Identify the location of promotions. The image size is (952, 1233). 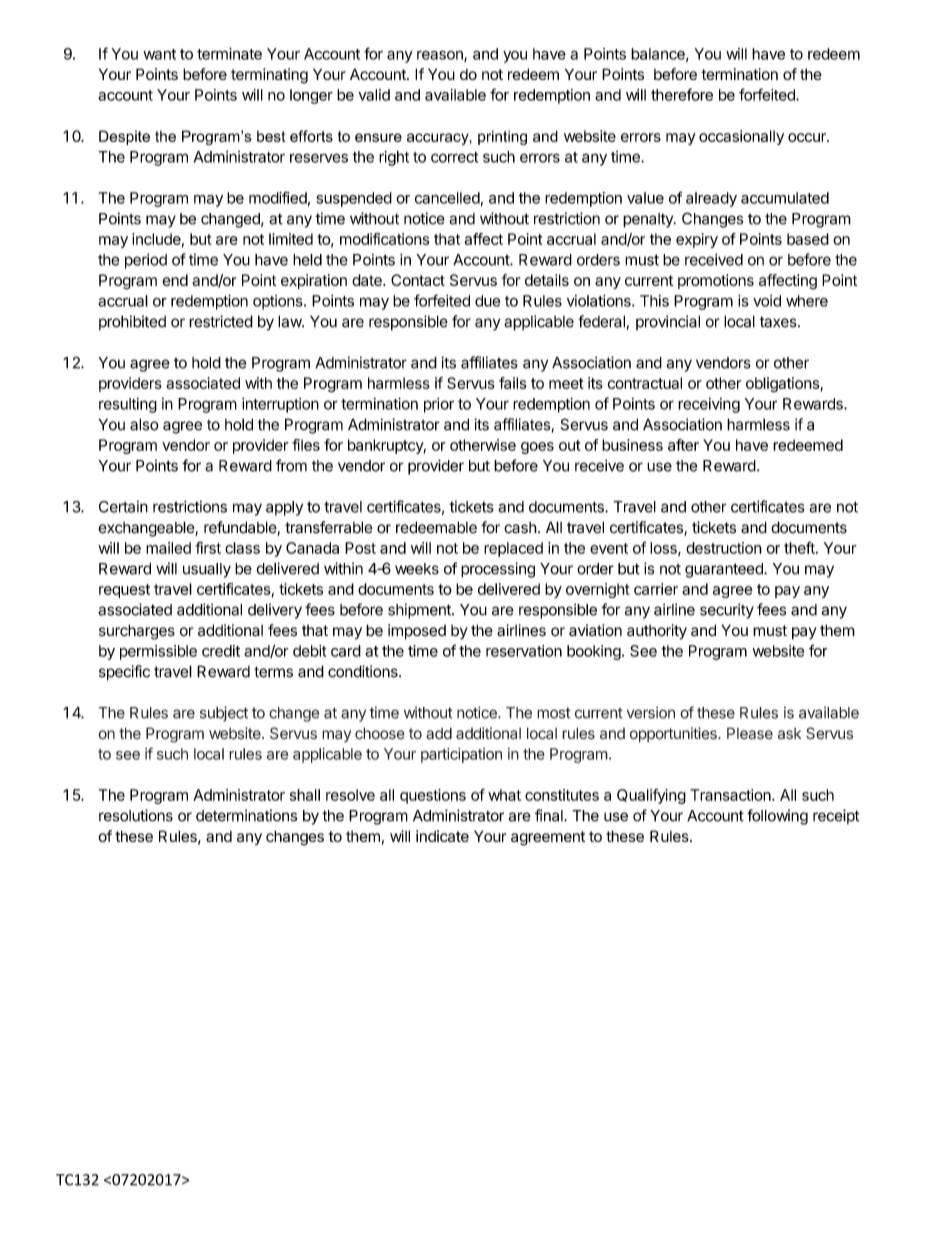
(716, 281).
